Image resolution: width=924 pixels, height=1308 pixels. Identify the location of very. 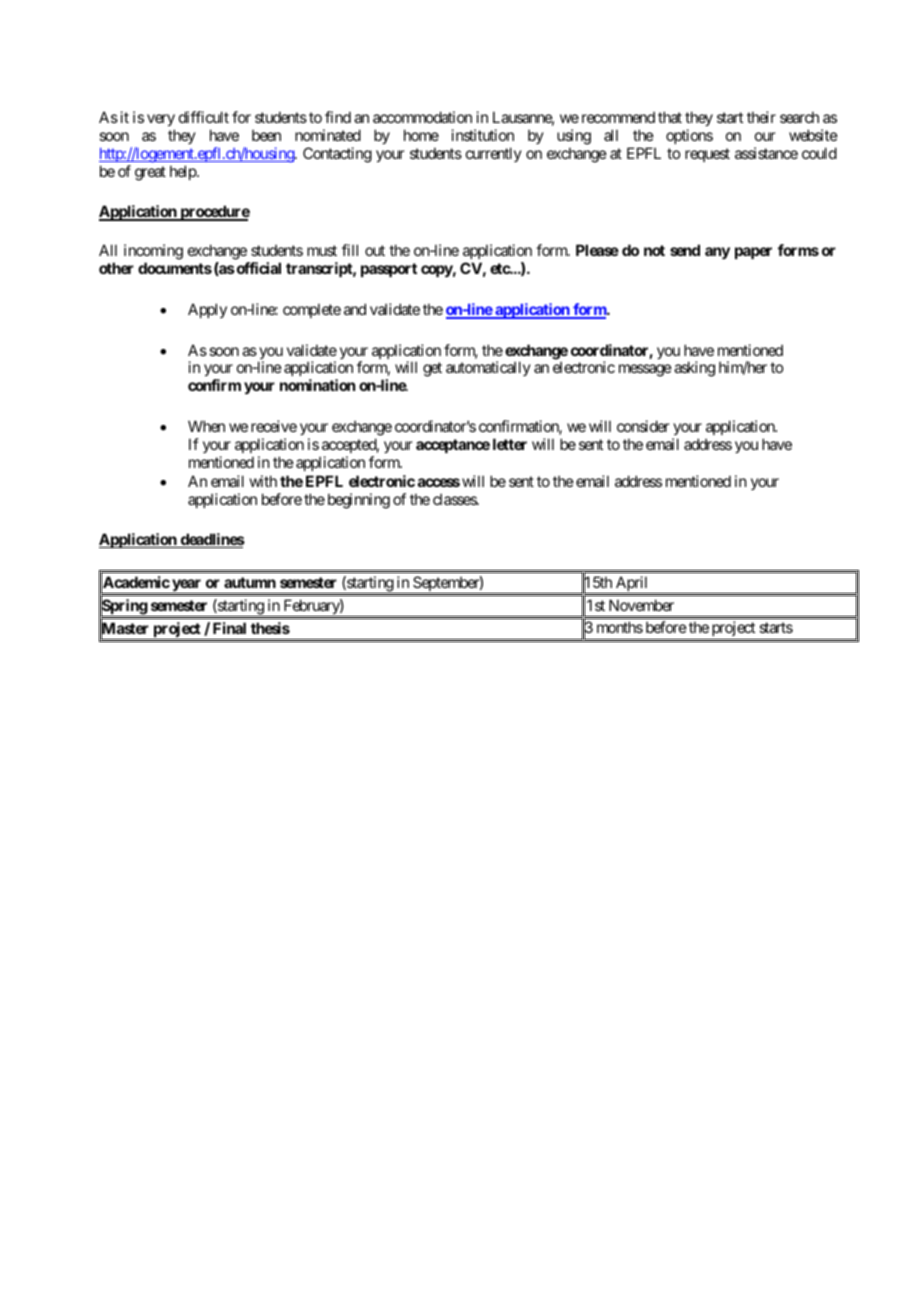
(161, 122).
